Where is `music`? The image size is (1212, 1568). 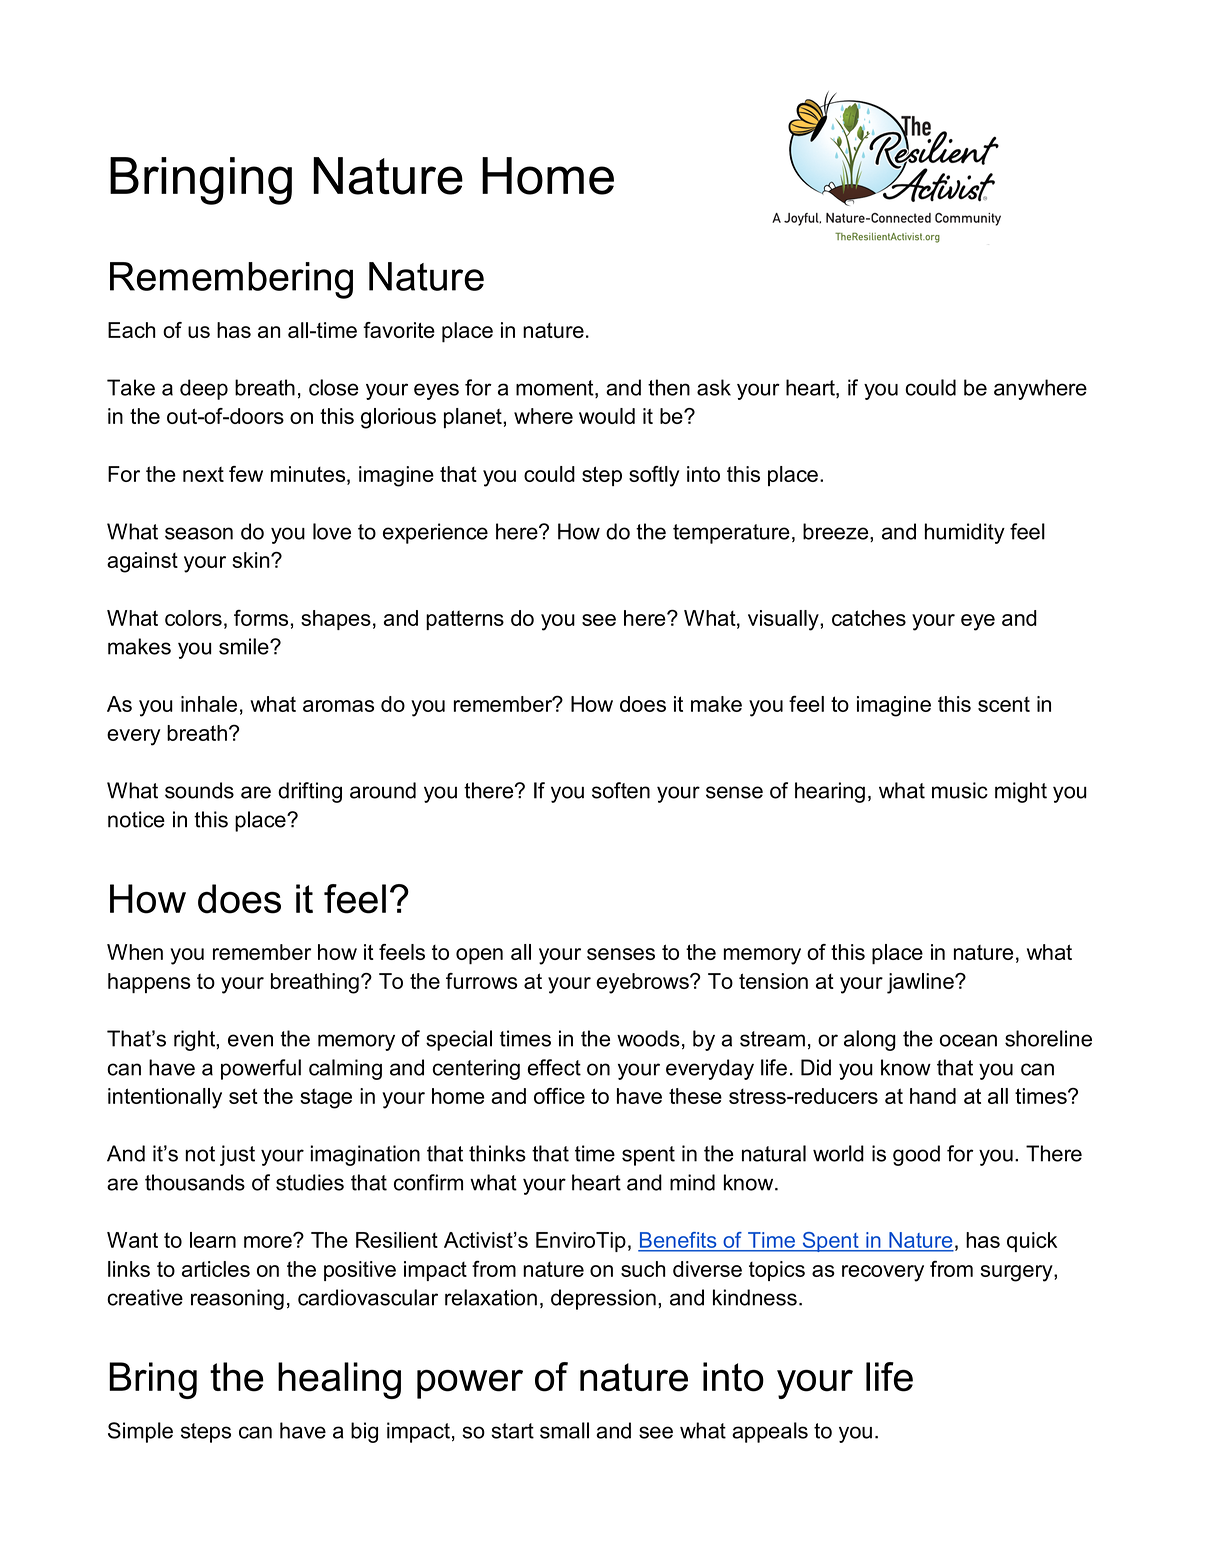
music is located at coordinates (960, 790).
